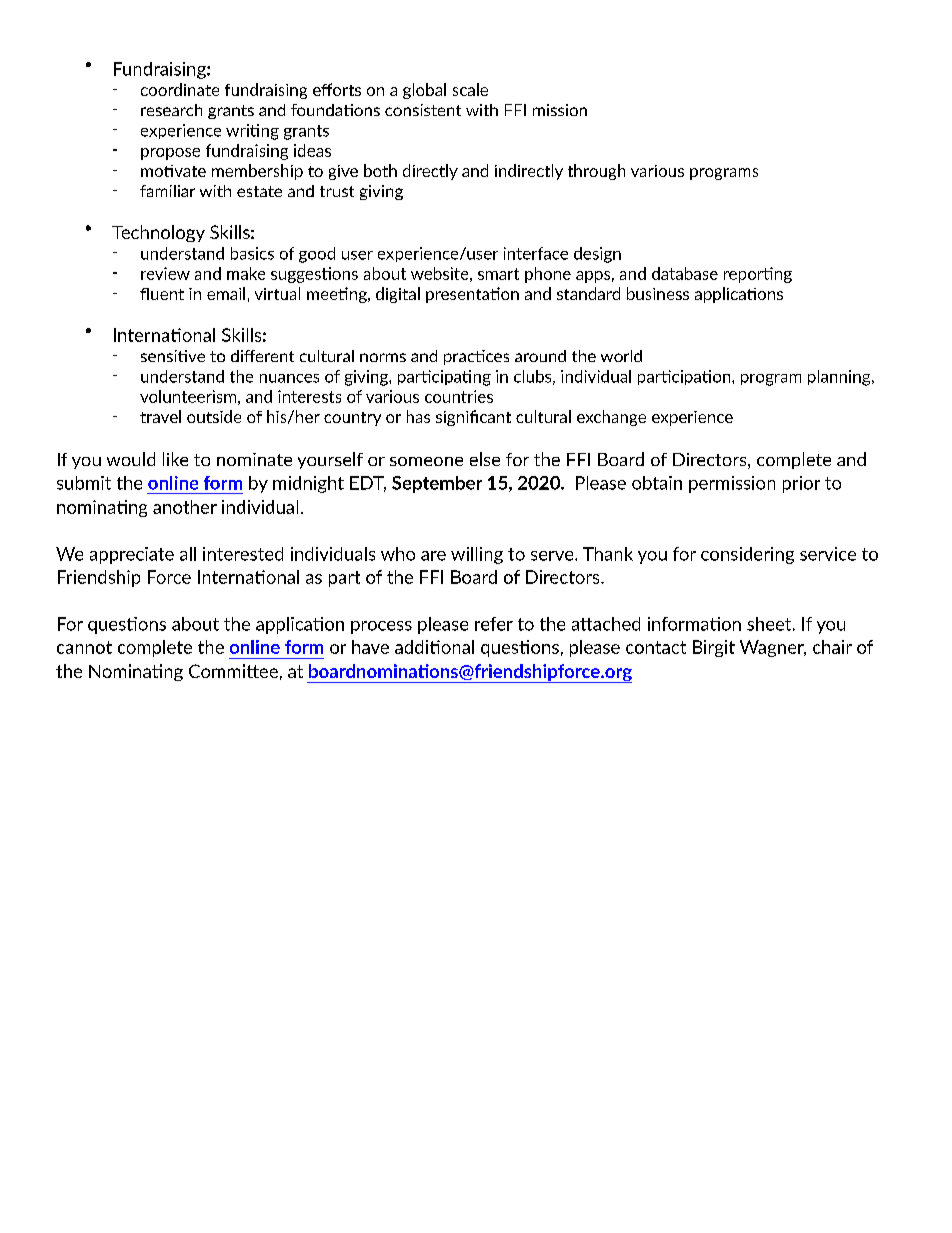  What do you see at coordinates (171, 110) in the screenshot?
I see `research` at bounding box center [171, 110].
